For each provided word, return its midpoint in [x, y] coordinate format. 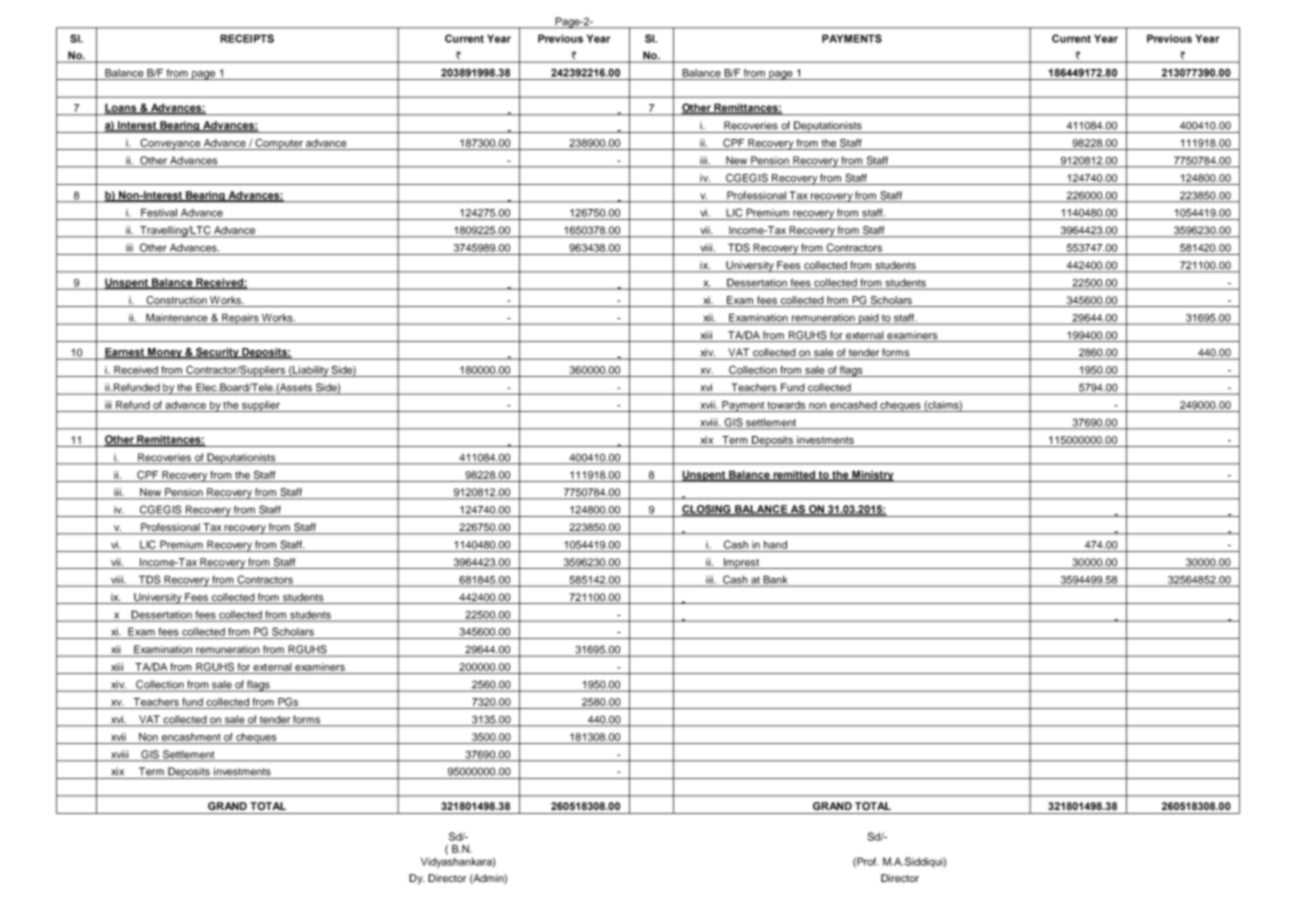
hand [775, 544]
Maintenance [177, 318]
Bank [775, 580]
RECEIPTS [247, 38]
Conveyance [170, 144]
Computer [279, 144]
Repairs [240, 319]
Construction [176, 301]
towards [786, 405]
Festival [159, 212]
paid [869, 319]
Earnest [126, 353]
